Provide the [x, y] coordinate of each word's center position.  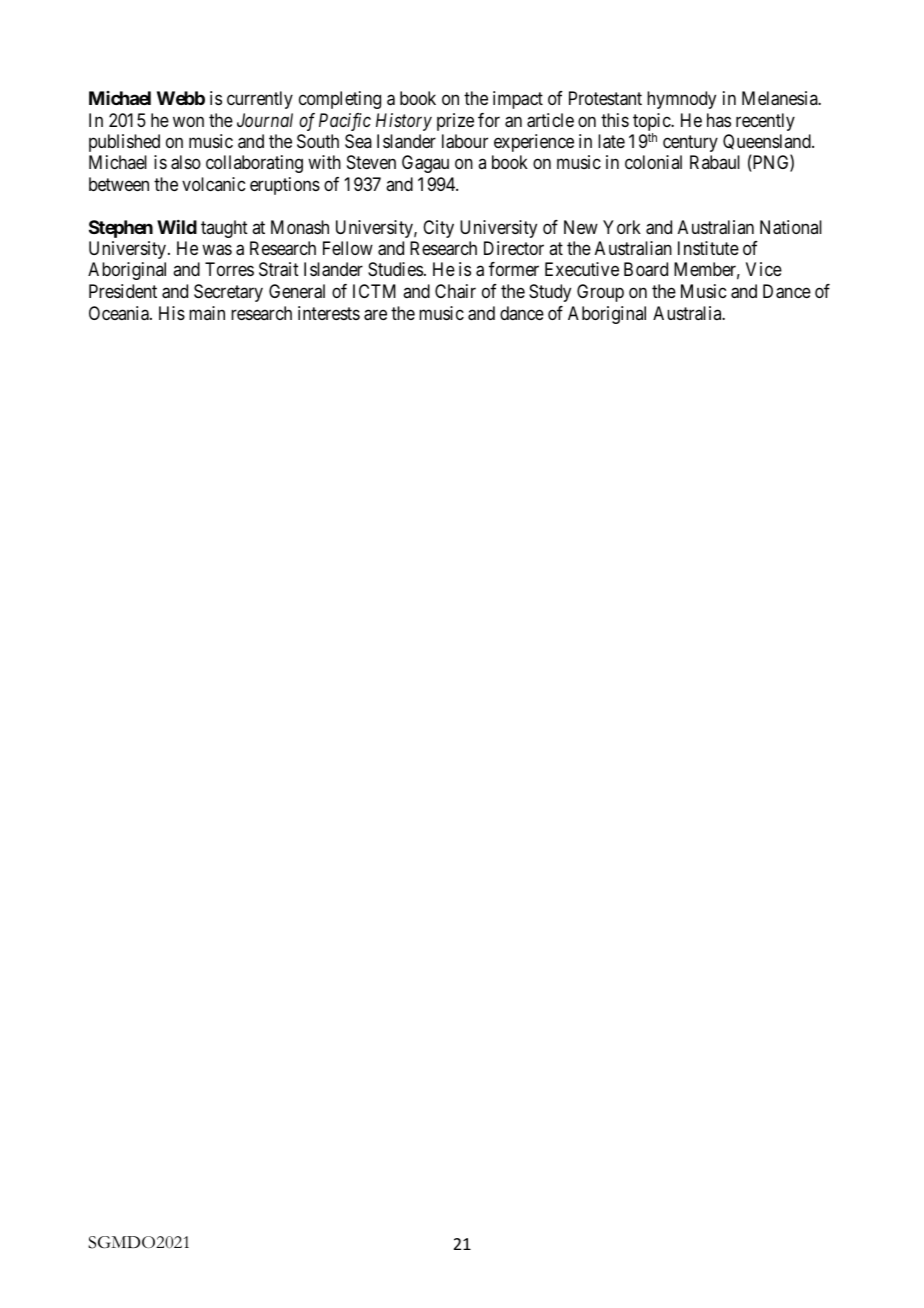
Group [600, 293]
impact [518, 100]
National [791, 227]
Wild [177, 227]
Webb [181, 98]
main [207, 313]
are [375, 315]
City [438, 229]
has [719, 120]
